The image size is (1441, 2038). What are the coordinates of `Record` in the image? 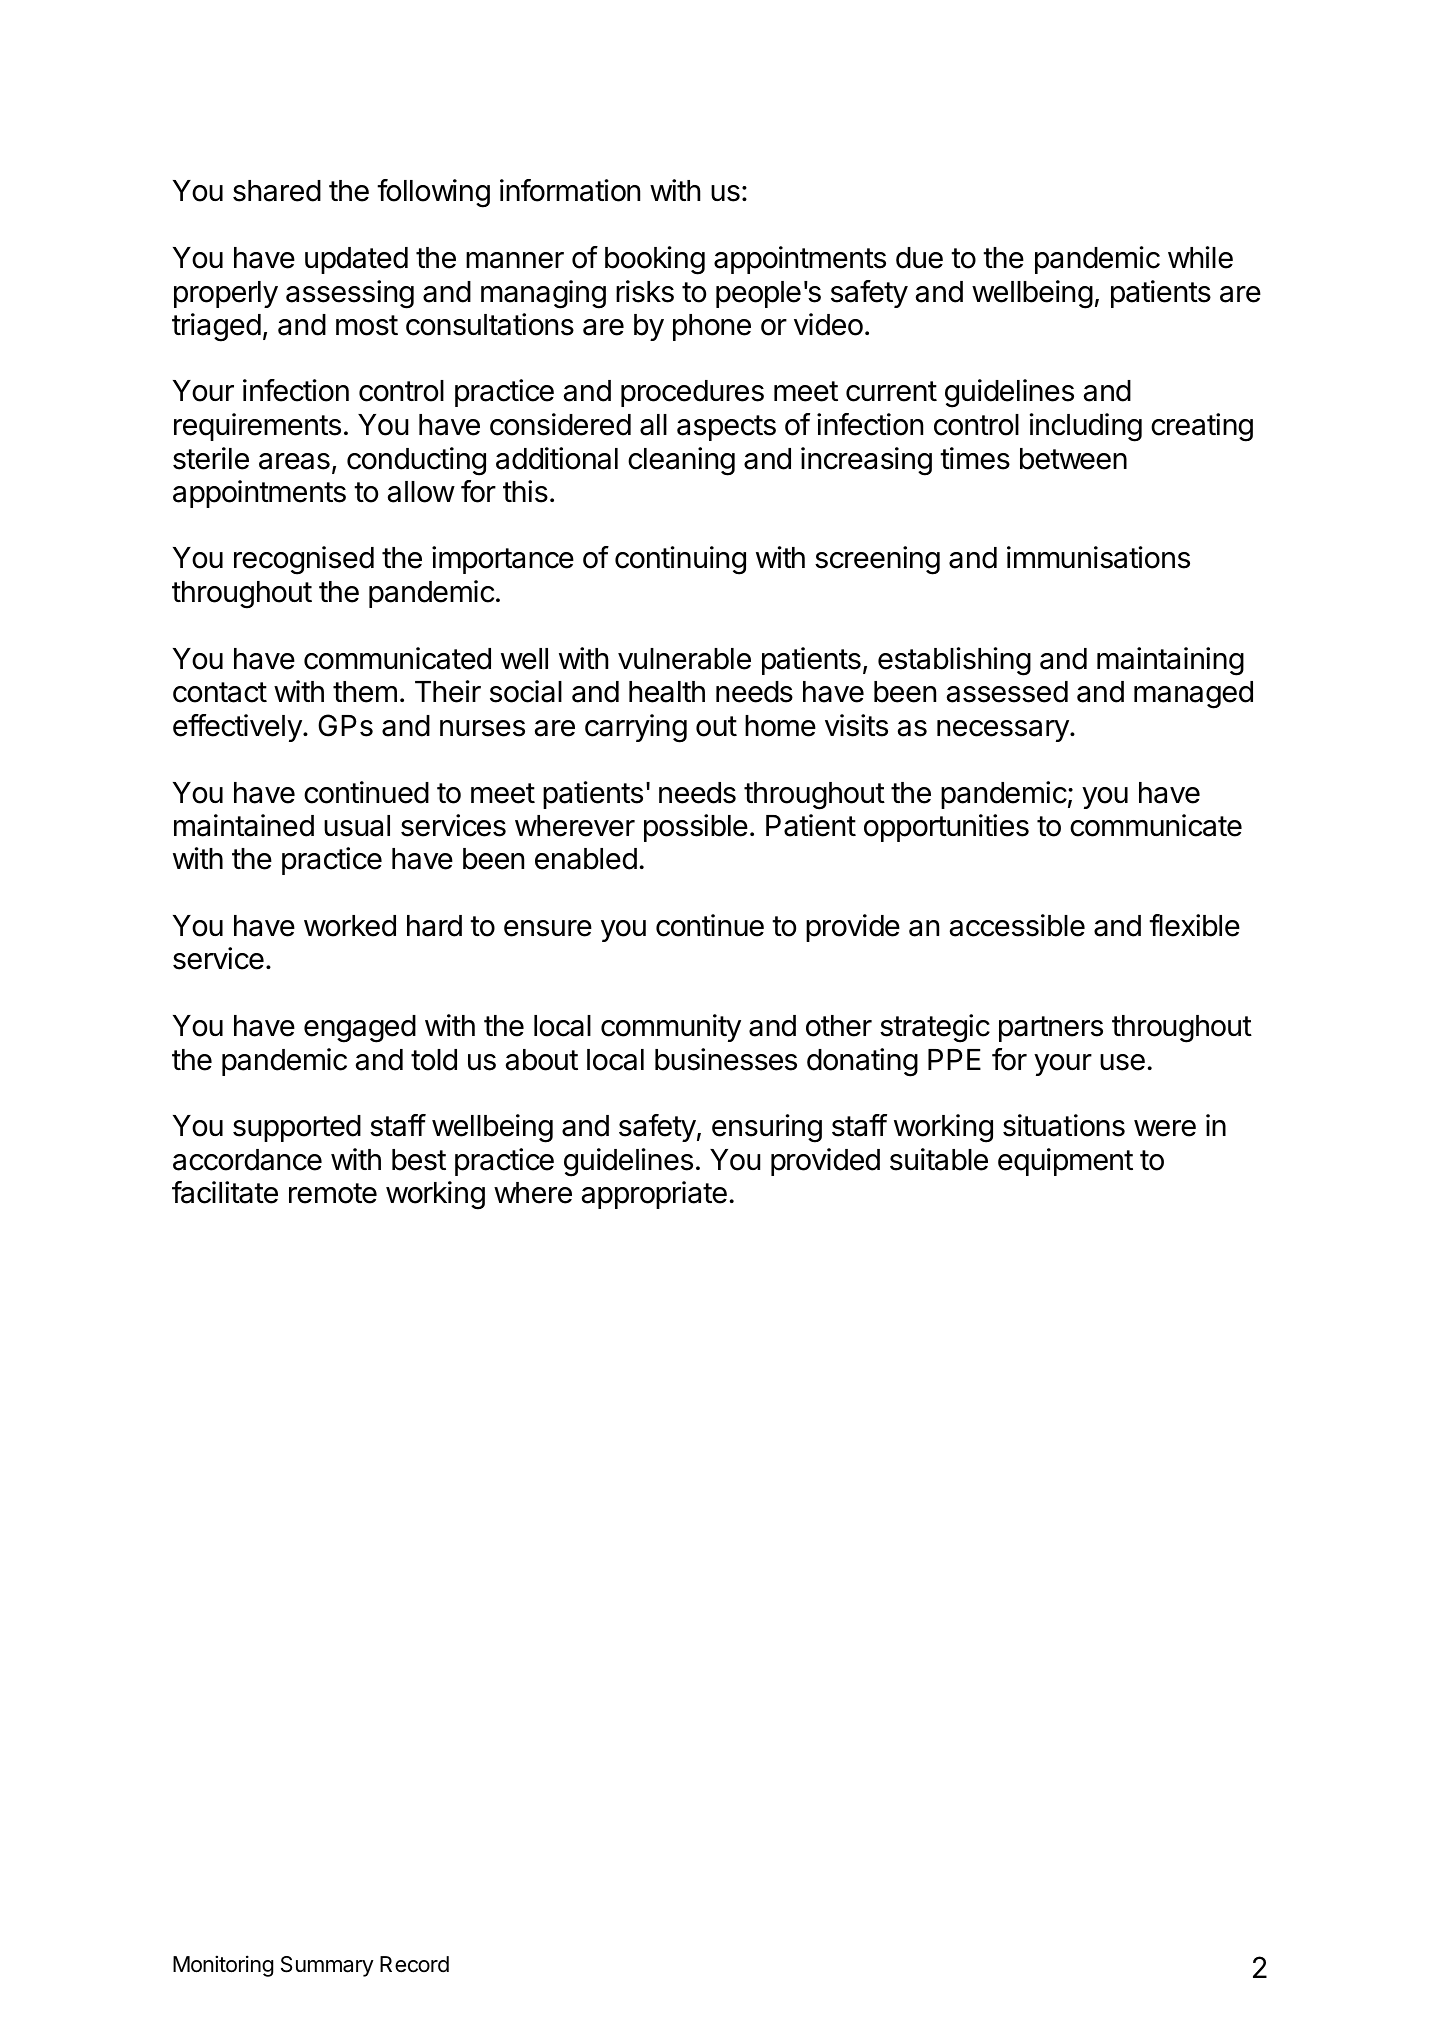 It's located at (414, 1964).
